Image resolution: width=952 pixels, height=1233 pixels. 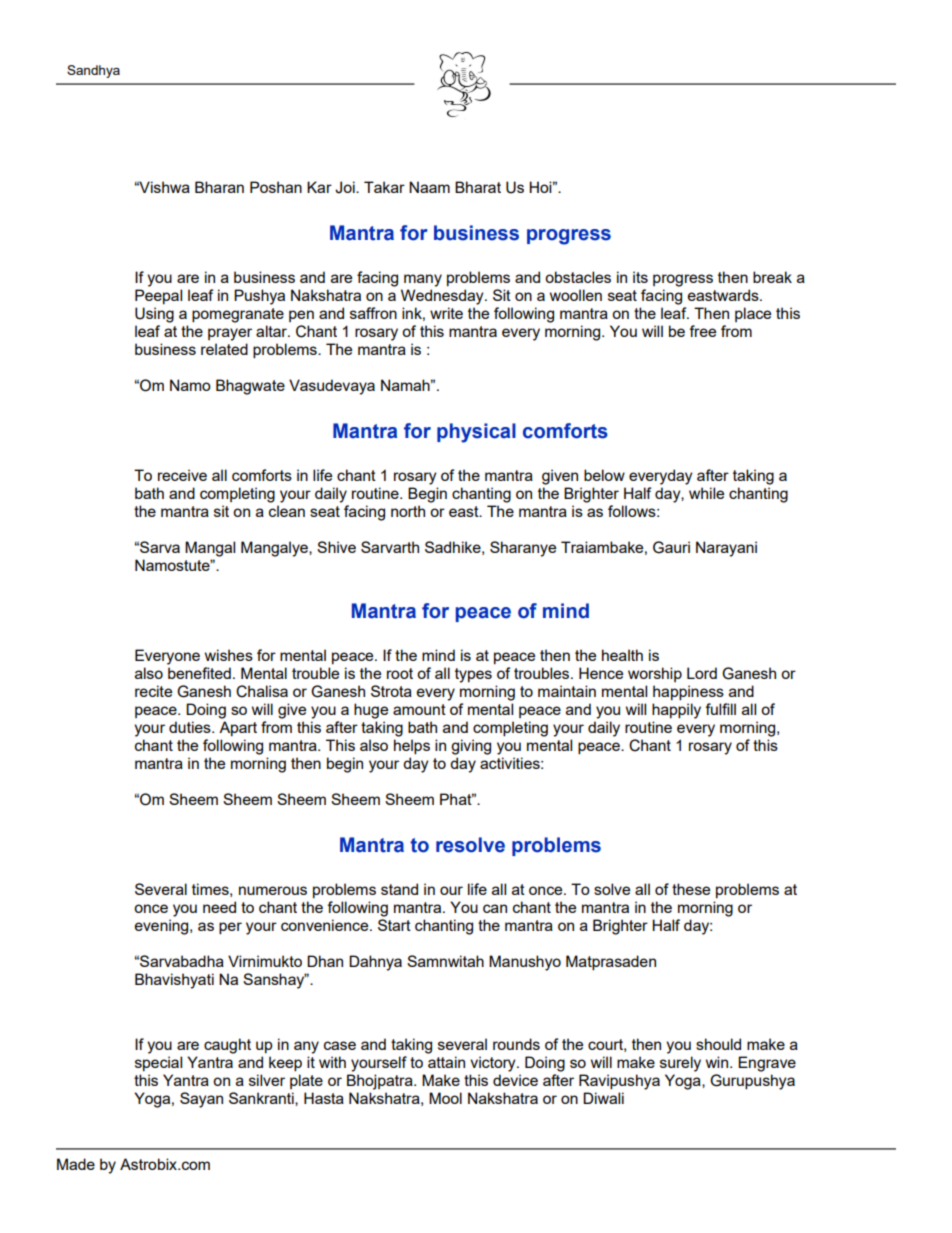 I want to click on Sandhya, so click(x=93, y=71).
